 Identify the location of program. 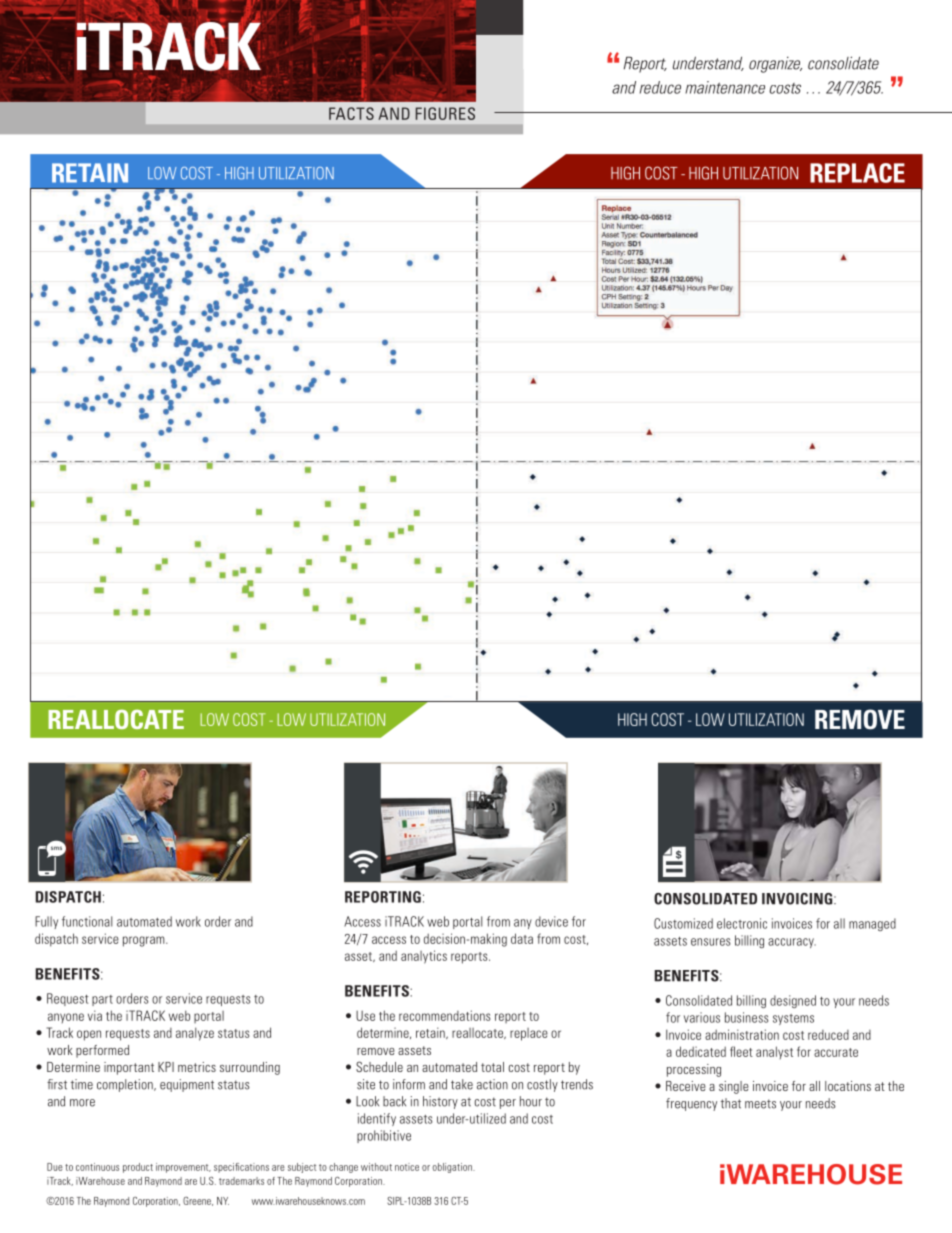
(145, 941).
